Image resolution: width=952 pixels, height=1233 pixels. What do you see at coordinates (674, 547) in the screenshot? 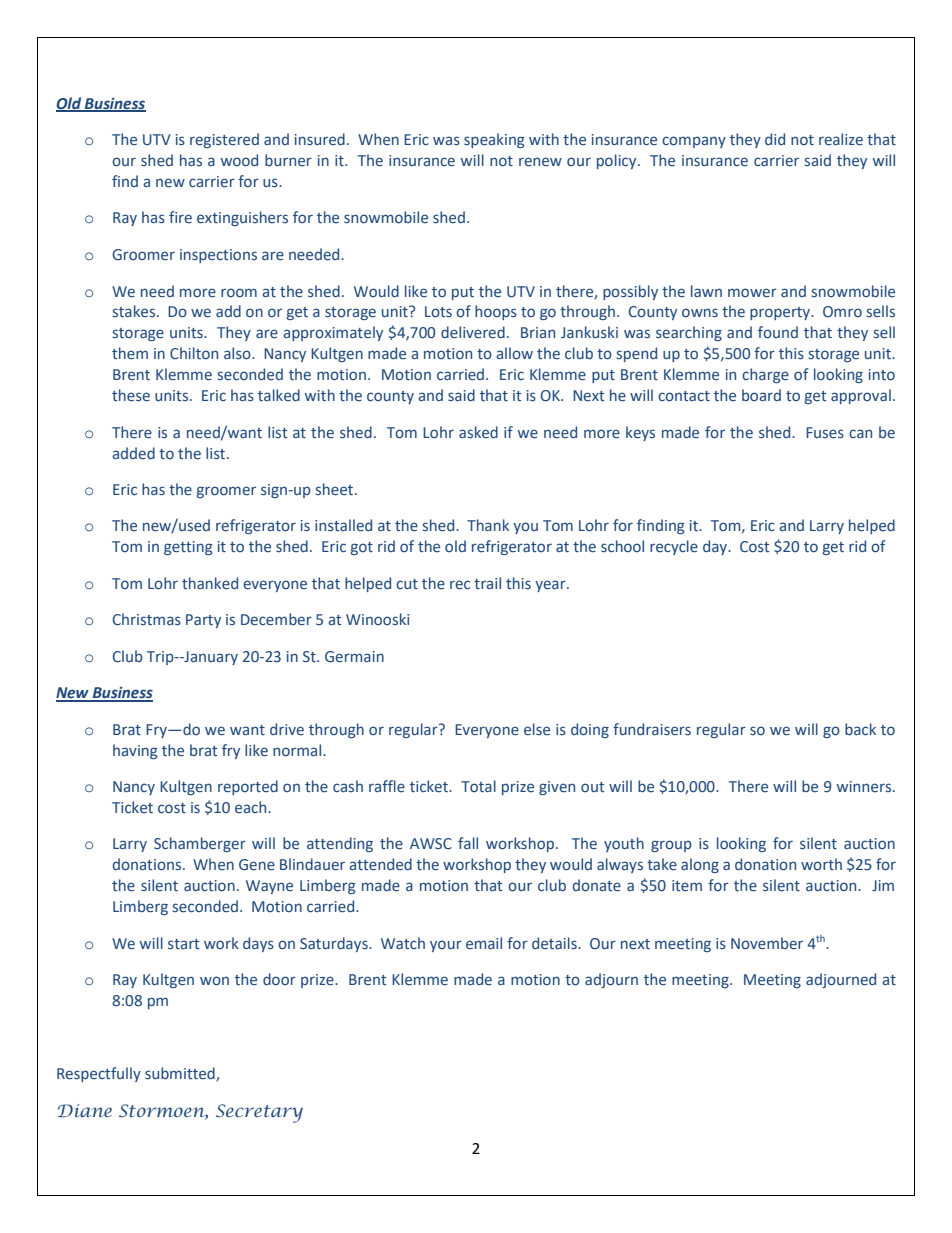
I see `recycle` at bounding box center [674, 547].
